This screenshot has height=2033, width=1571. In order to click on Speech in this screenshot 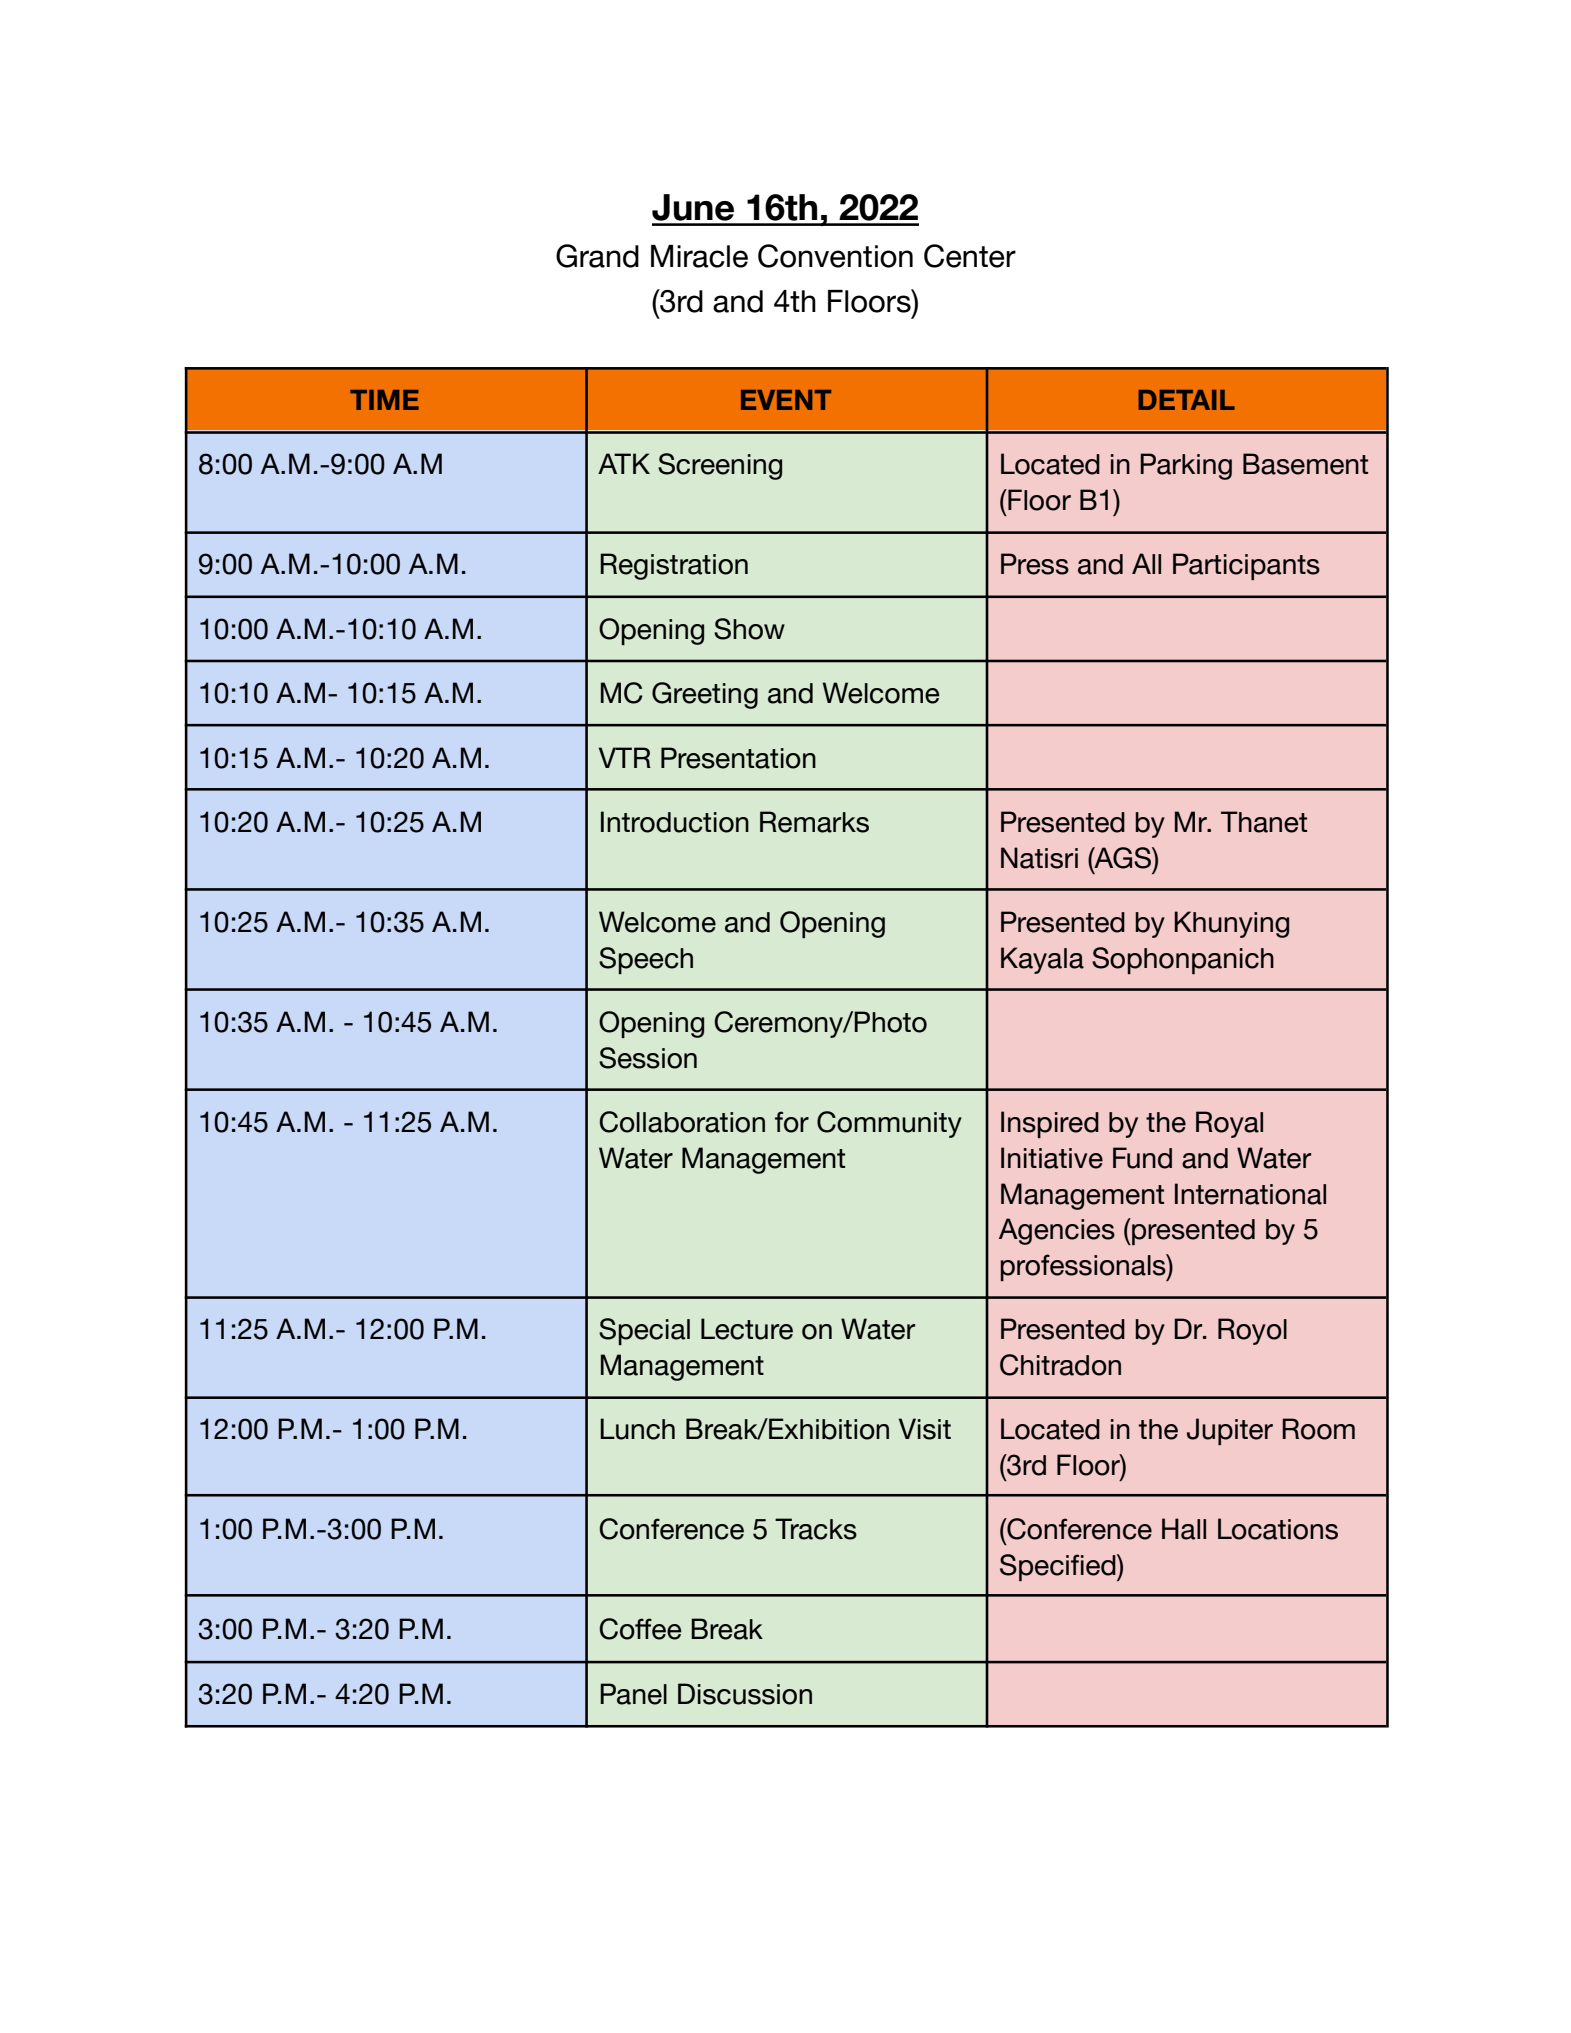, I will do `click(646, 960)`.
